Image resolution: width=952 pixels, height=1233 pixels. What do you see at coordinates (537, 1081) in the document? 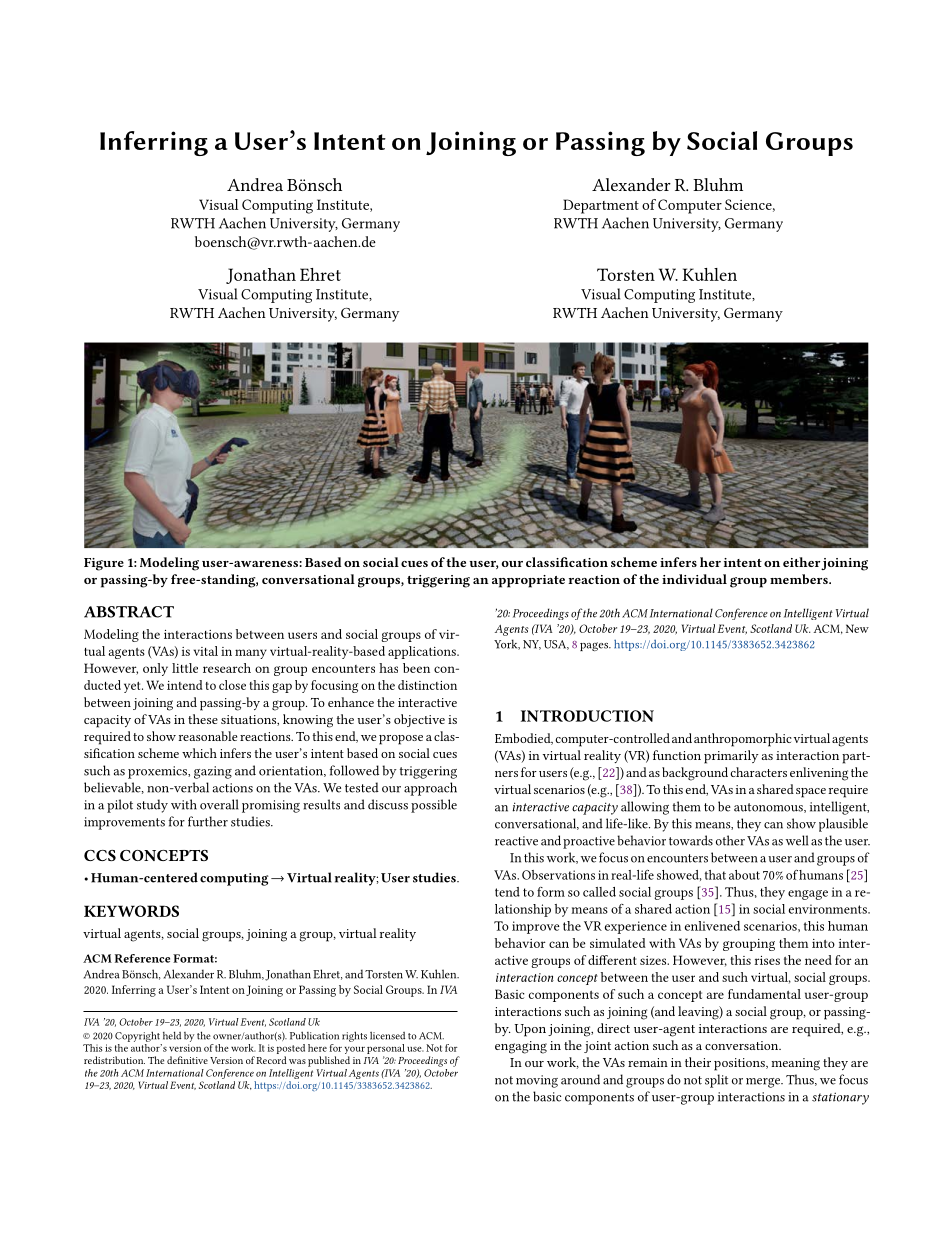
I see `moving` at bounding box center [537, 1081].
